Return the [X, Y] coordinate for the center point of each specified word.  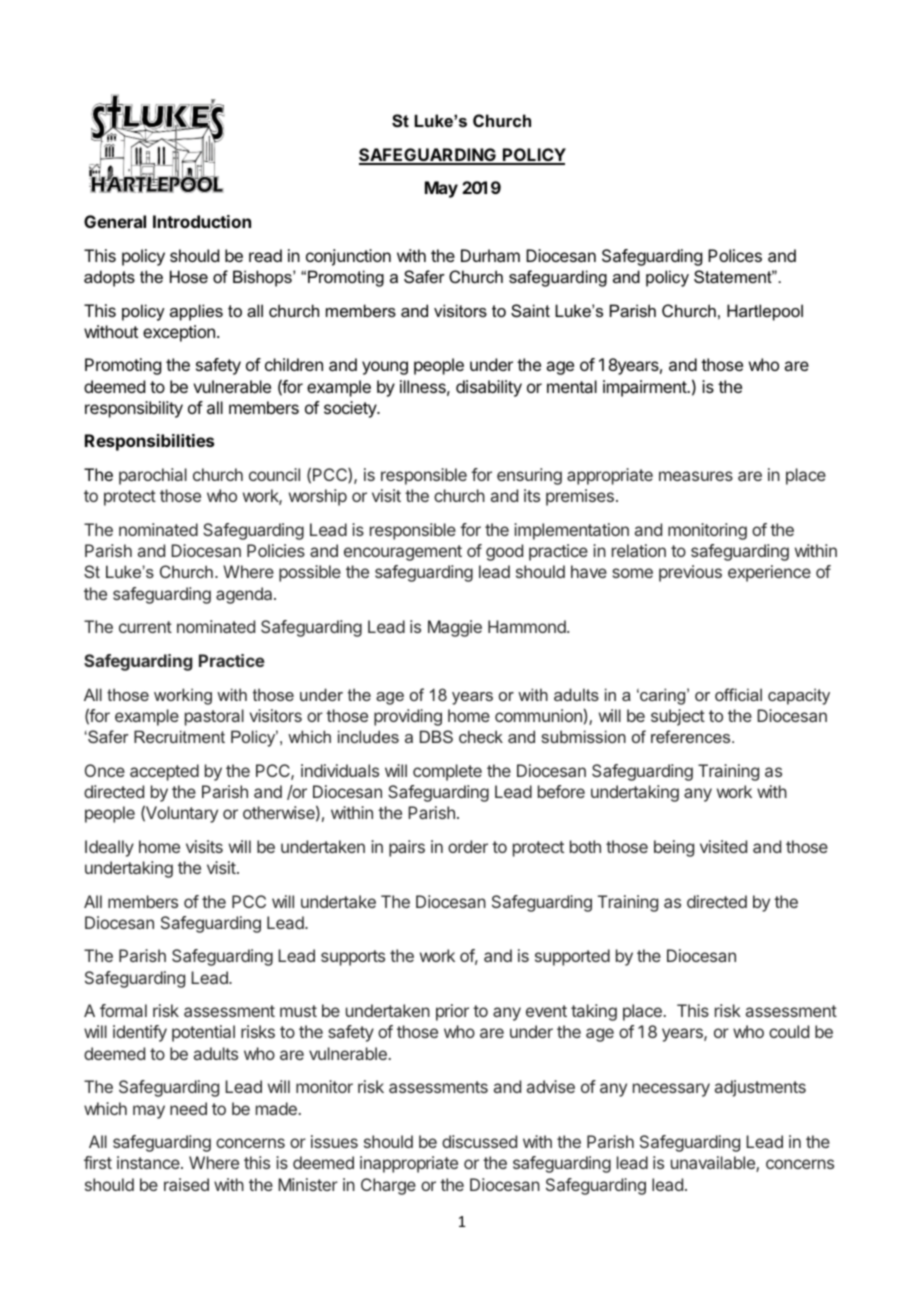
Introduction [202, 221]
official [738, 694]
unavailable [714, 1164]
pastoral [214, 717]
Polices [735, 255]
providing [408, 717]
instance [149, 1162]
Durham [490, 255]
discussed [479, 1141]
